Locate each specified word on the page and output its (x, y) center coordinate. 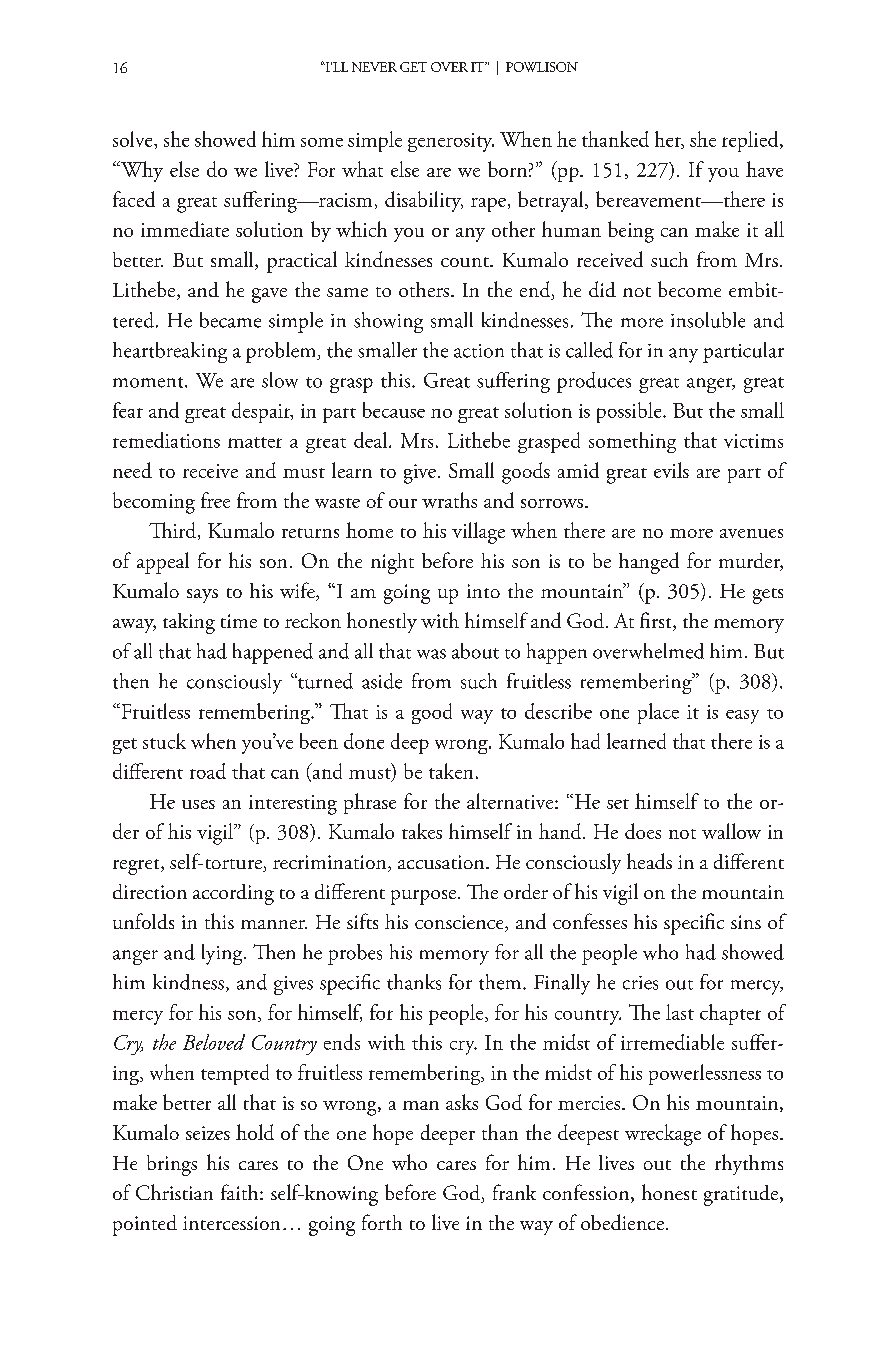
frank (514, 1192)
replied (751, 141)
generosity (451, 142)
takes (422, 831)
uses (198, 804)
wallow (731, 831)
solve (134, 139)
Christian (174, 1192)
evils (671, 470)
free (215, 500)
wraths (449, 500)
